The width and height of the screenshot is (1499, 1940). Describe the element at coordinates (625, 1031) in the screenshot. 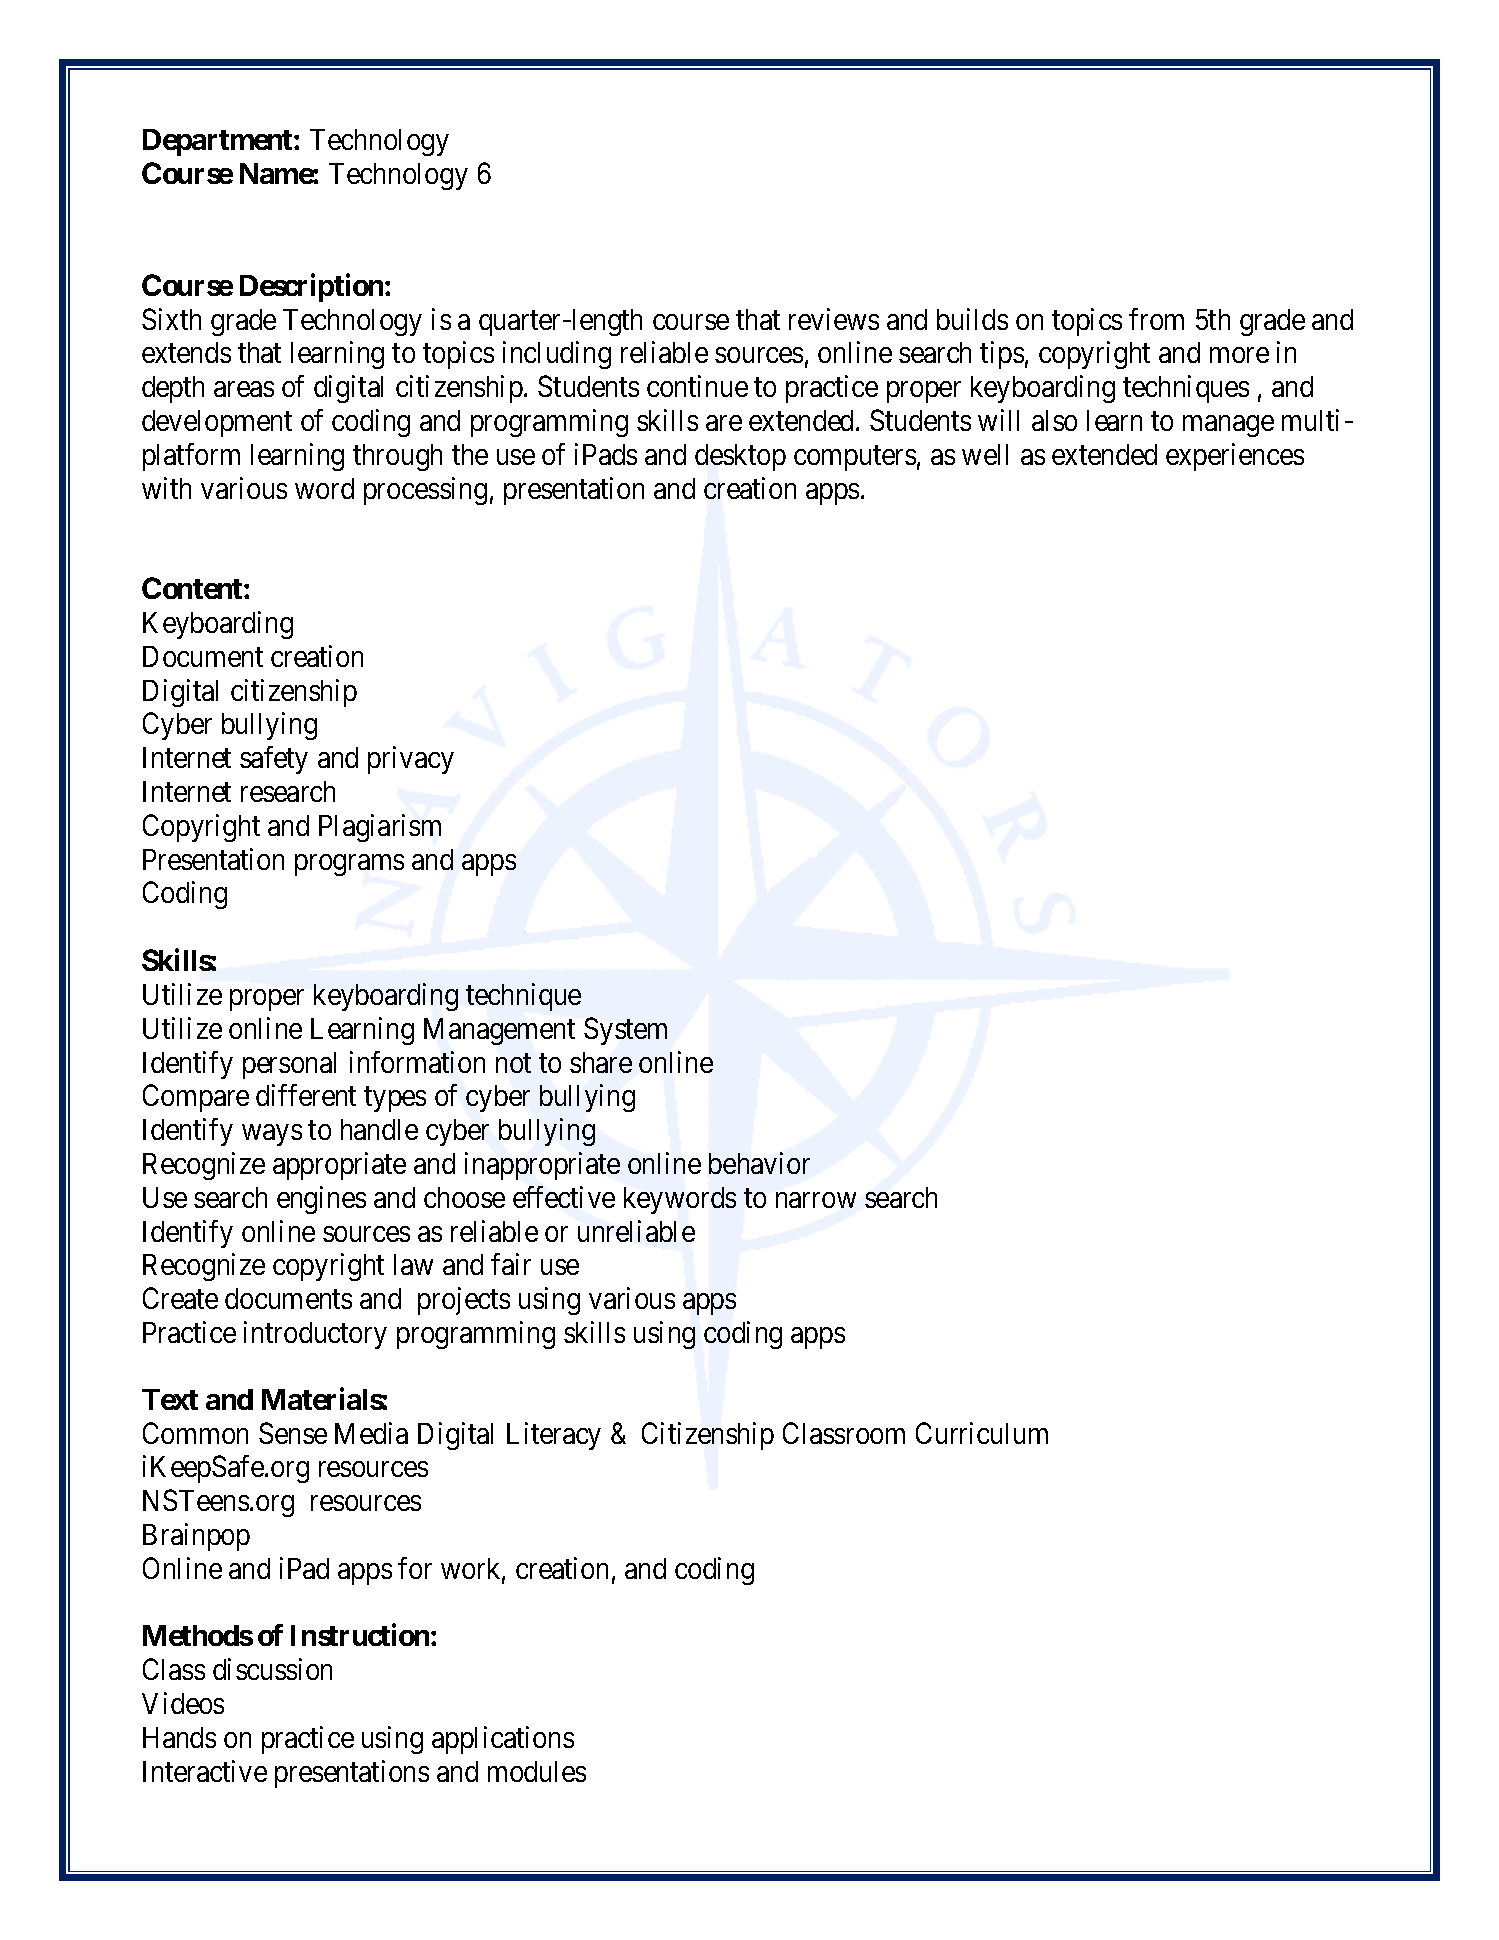

I see `System` at that location.
